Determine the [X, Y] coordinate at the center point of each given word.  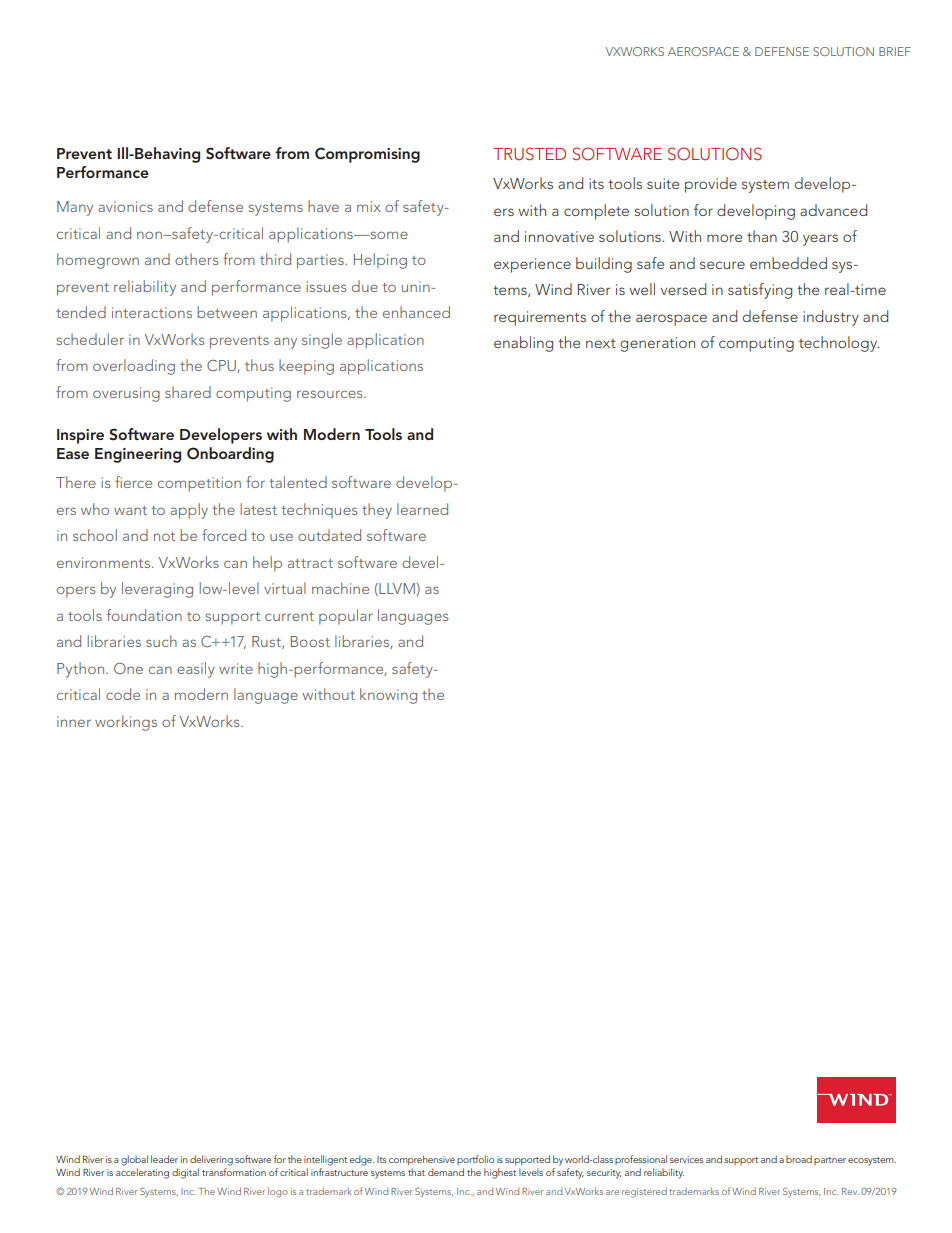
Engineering [138, 455]
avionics [125, 206]
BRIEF [895, 51]
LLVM [396, 589]
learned [422, 509]
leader [164, 1159]
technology [839, 344]
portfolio [475, 1160]
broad [799, 1159]
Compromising [367, 155]
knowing [388, 696]
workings [126, 723]
